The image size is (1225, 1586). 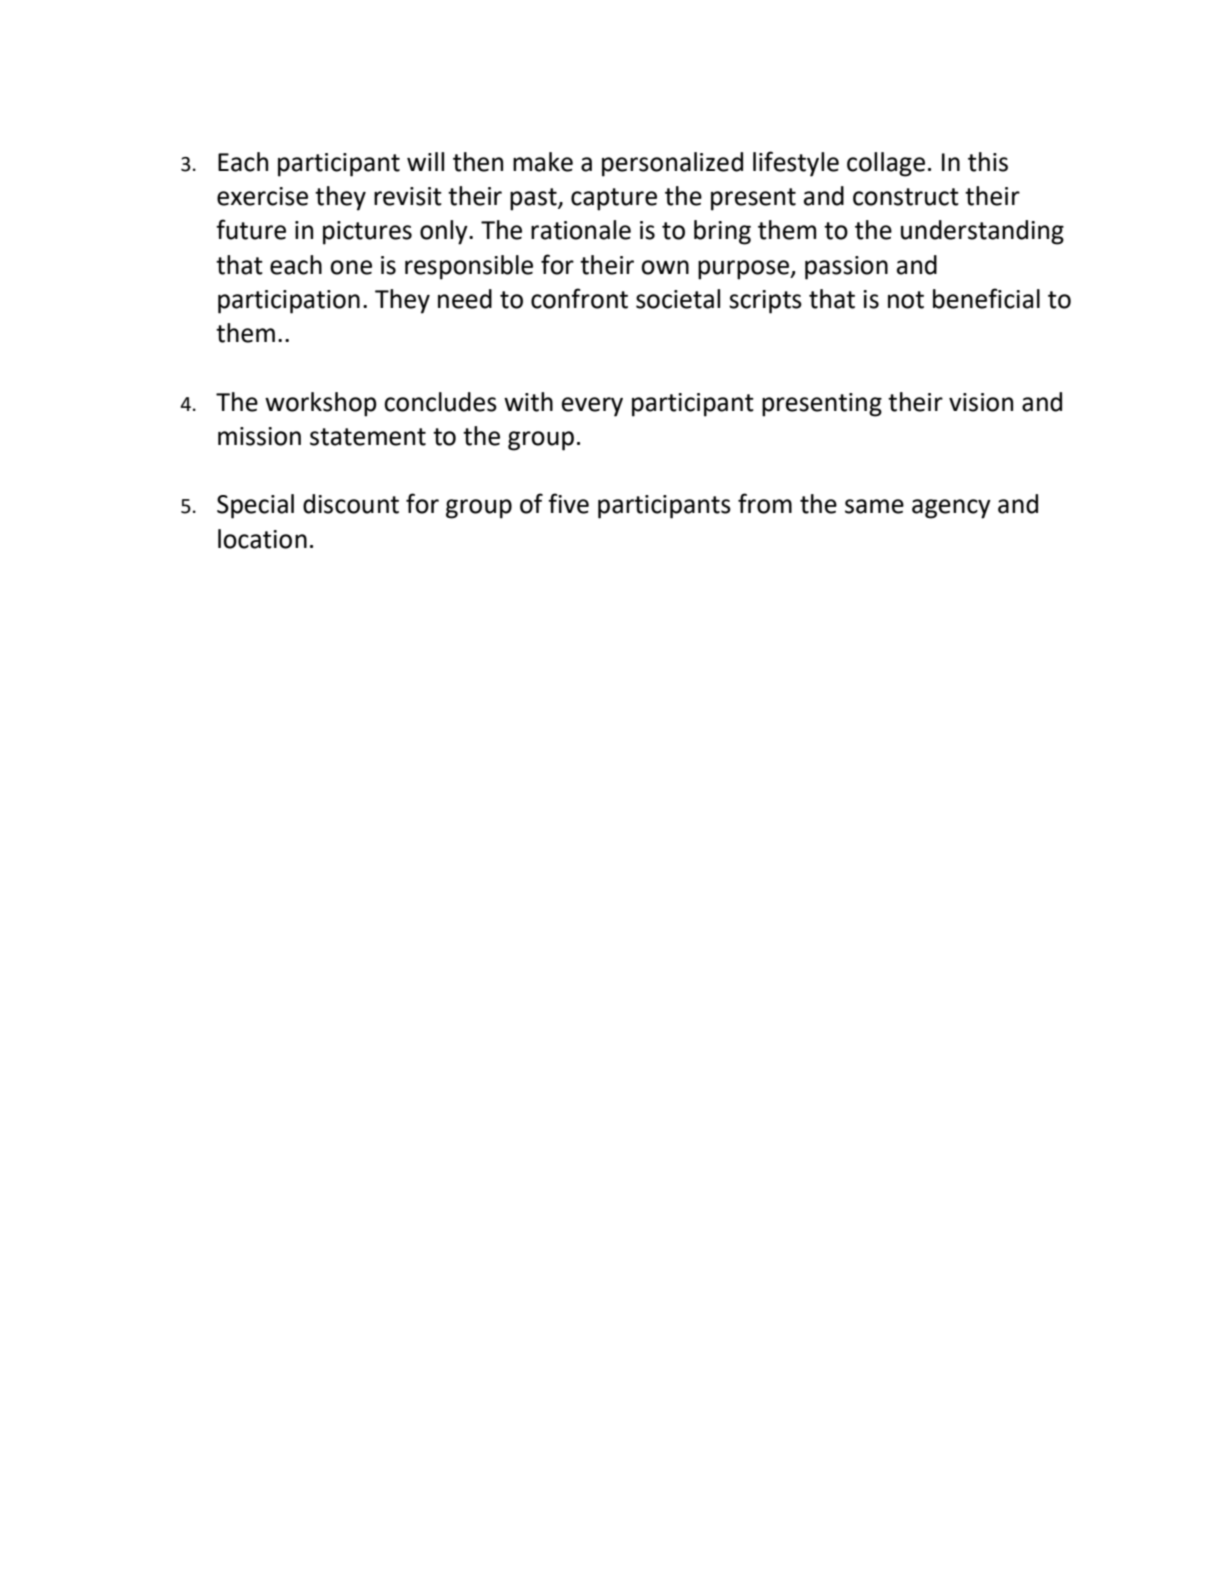 What do you see at coordinates (368, 437) in the image?
I see `statement` at bounding box center [368, 437].
